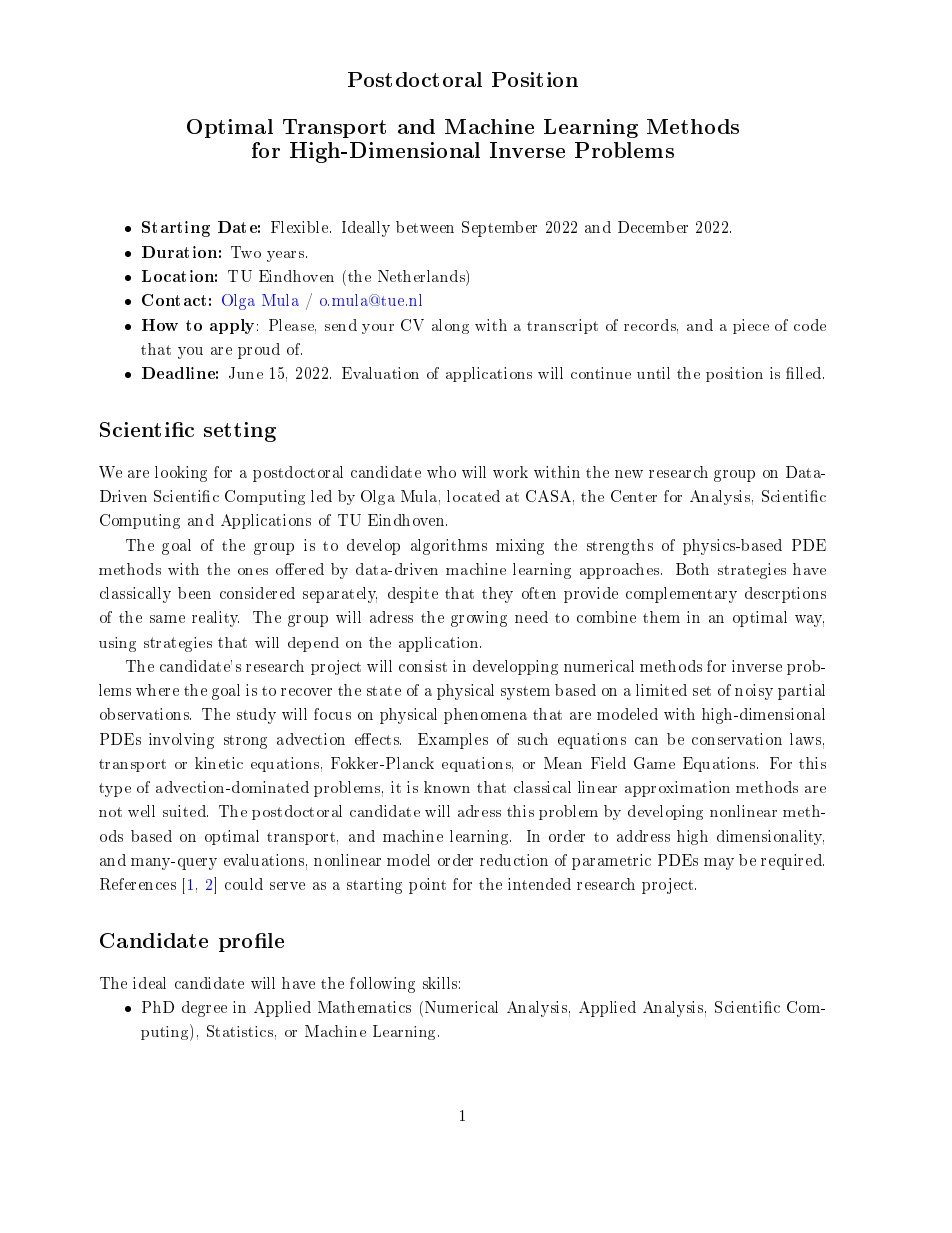 The width and height of the screenshot is (952, 1233). What do you see at coordinates (453, 741) in the screenshot?
I see `Examples` at bounding box center [453, 741].
